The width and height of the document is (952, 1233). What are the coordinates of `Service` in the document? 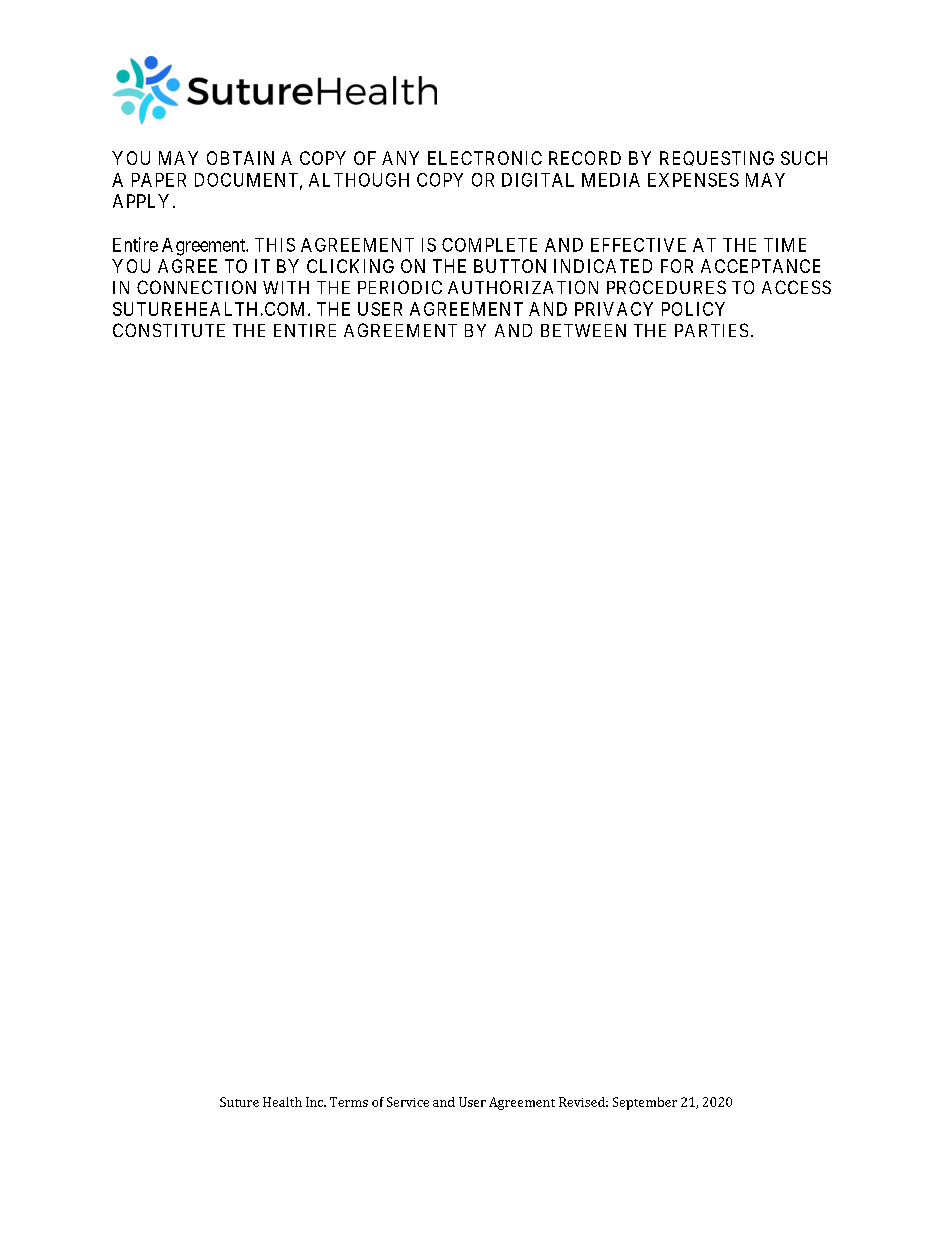 It's located at (408, 1102).
